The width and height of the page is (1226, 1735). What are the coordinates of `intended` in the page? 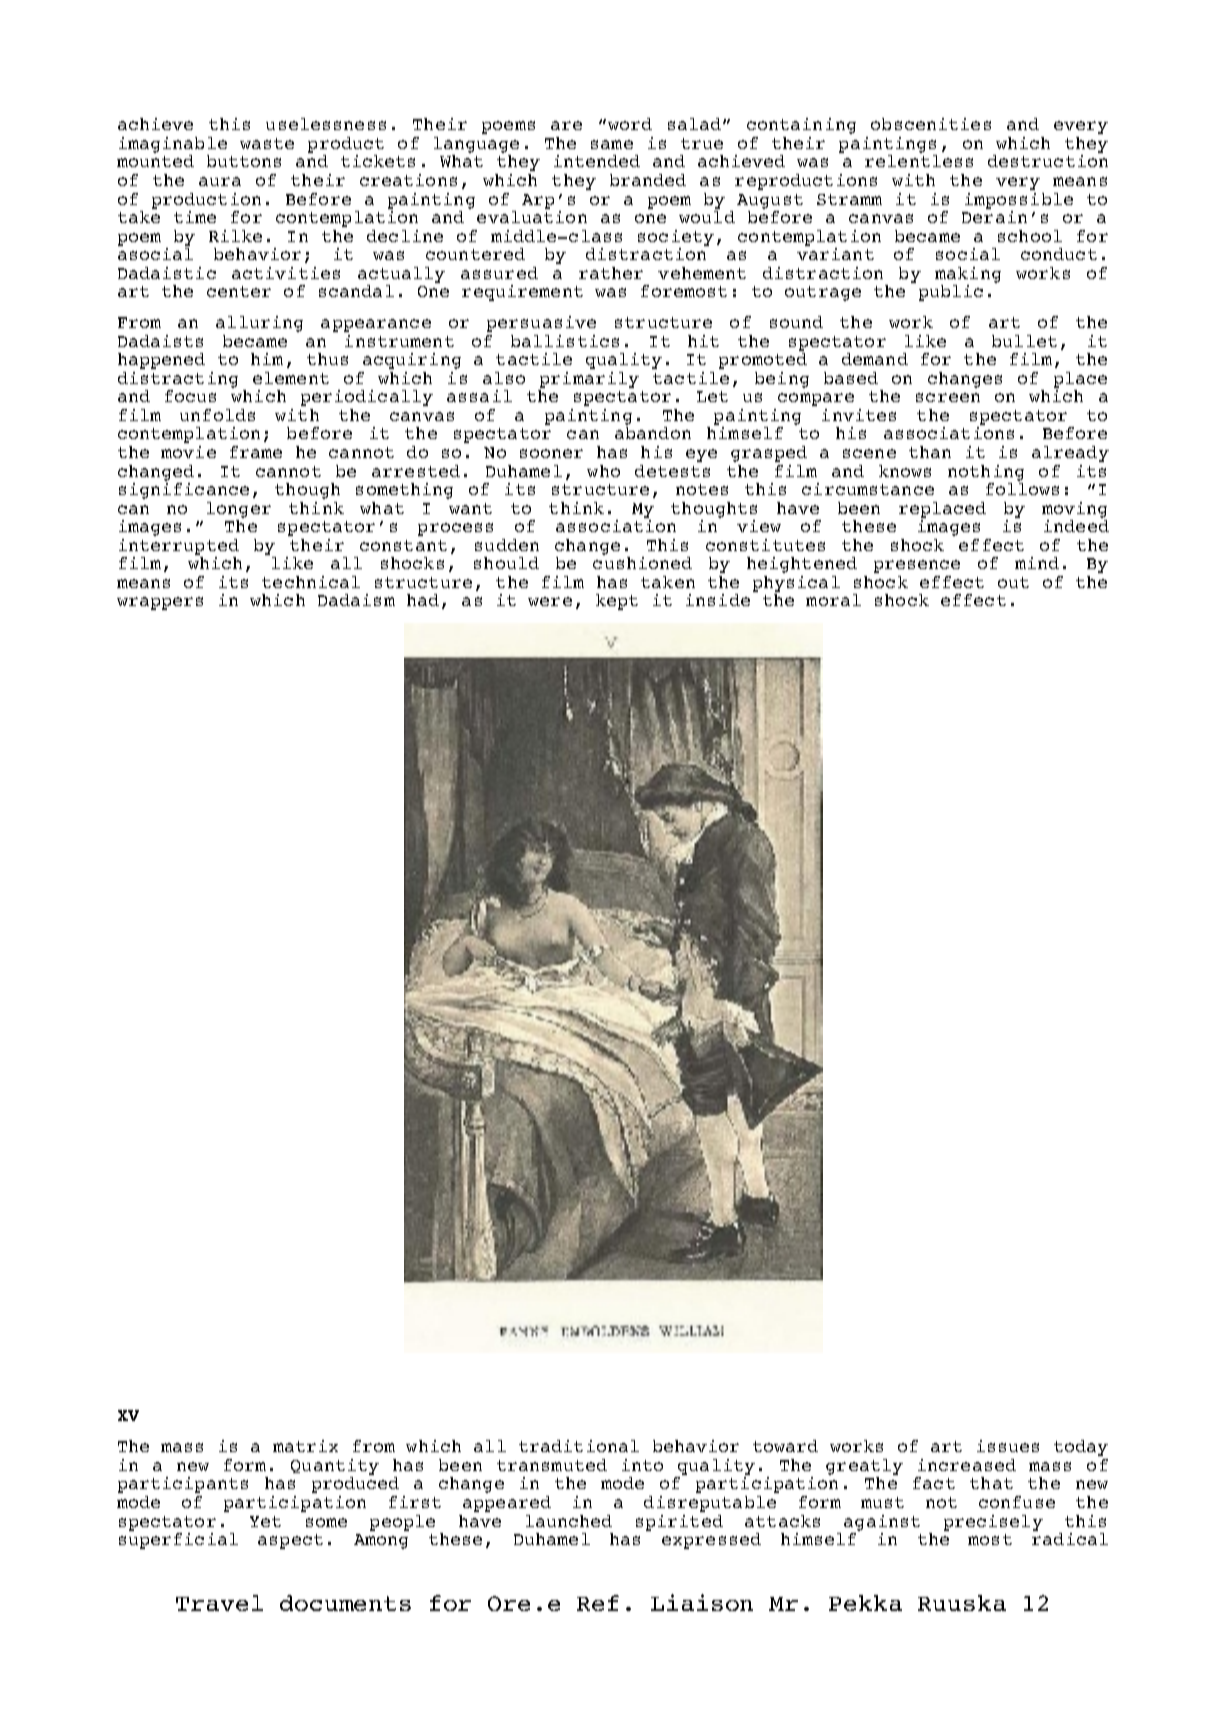 It's located at (597, 161).
